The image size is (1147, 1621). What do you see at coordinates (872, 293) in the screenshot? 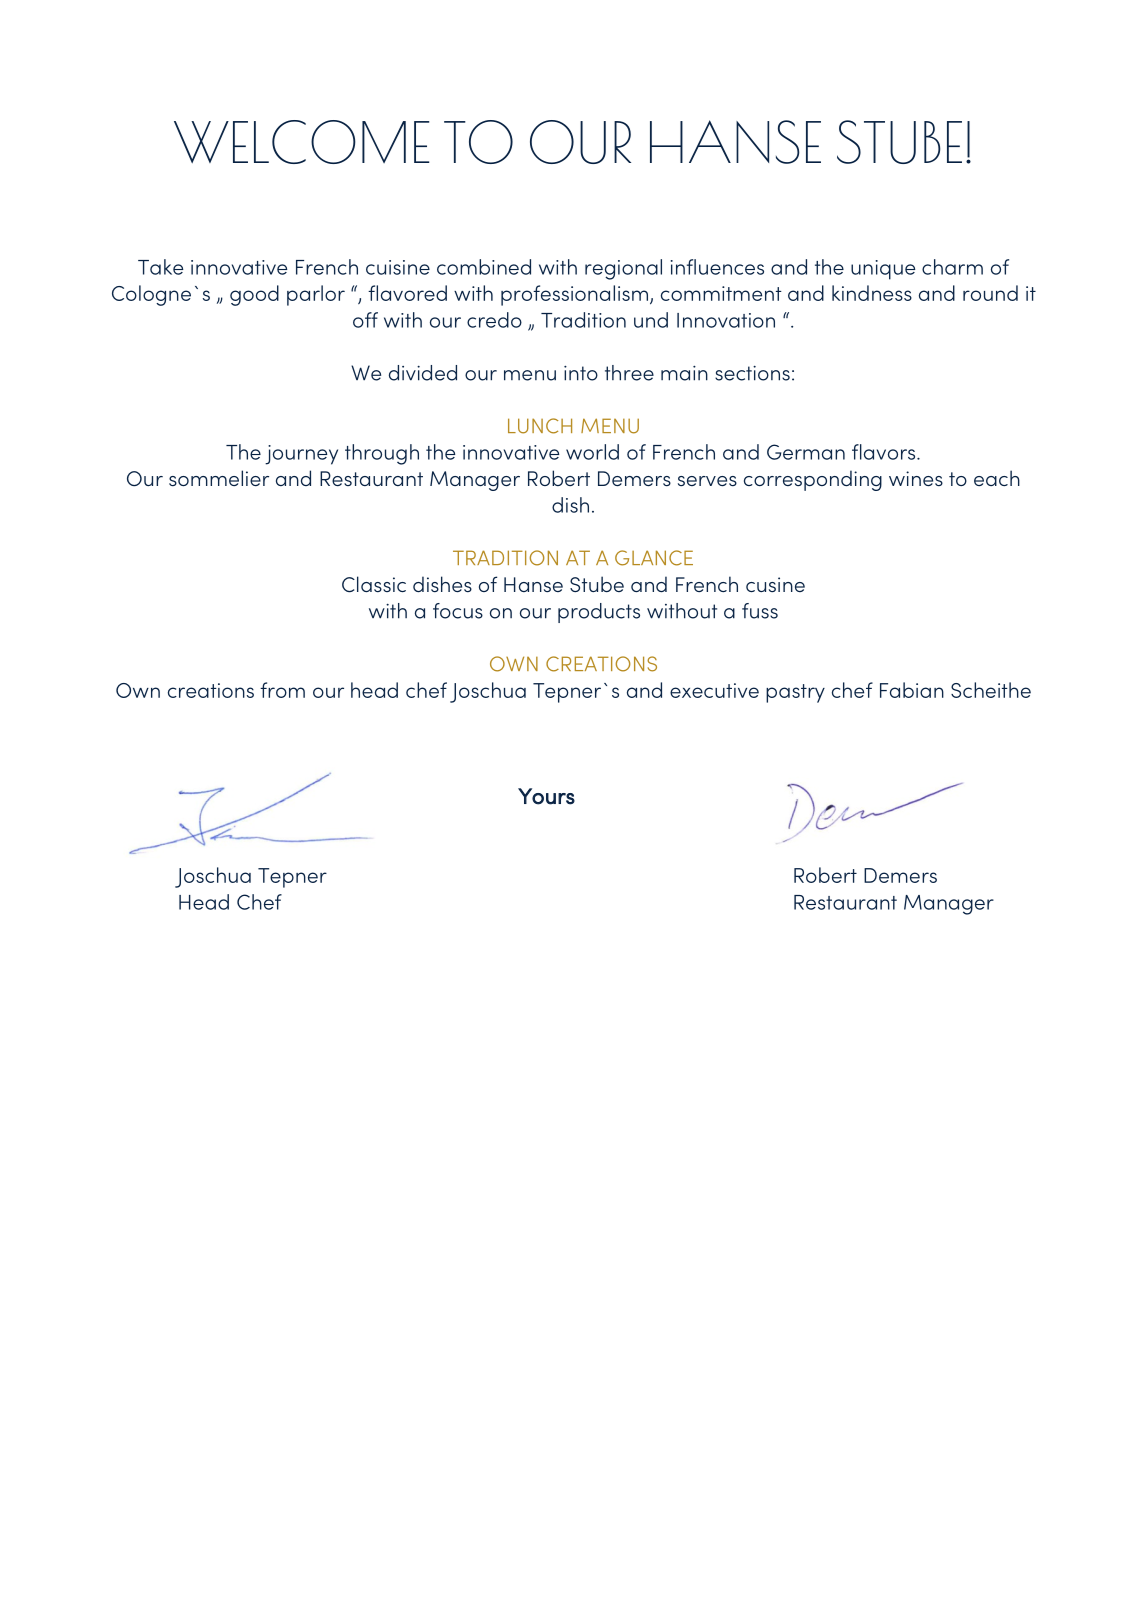
I see `kindness` at bounding box center [872, 293].
